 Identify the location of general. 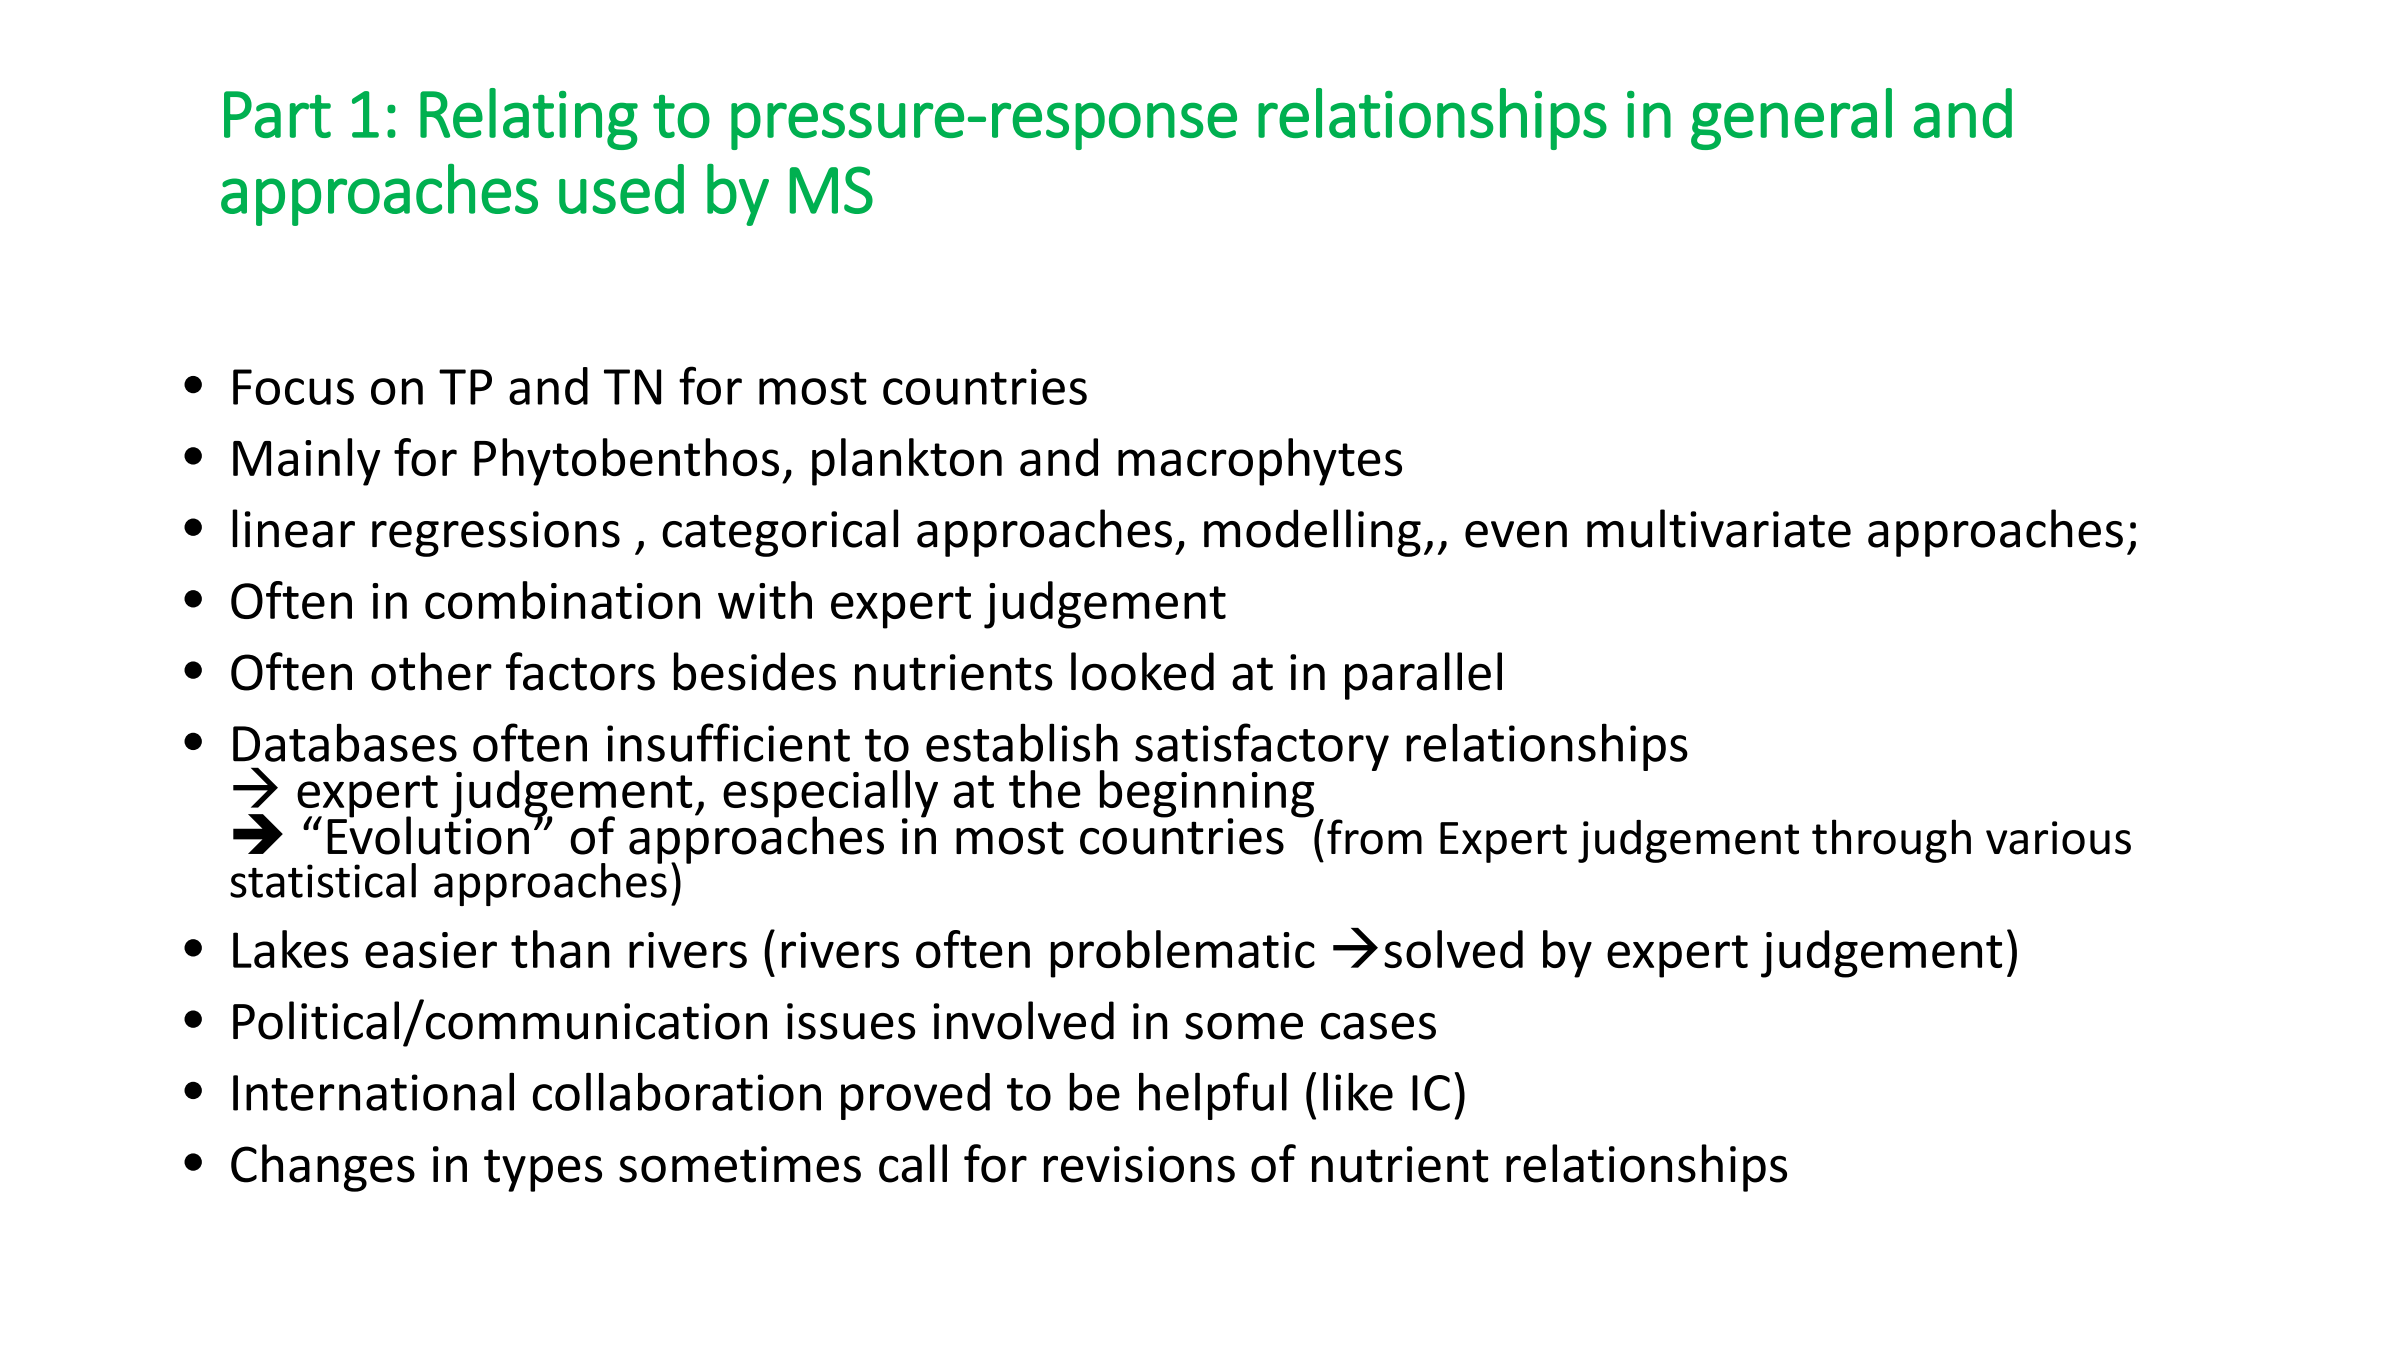
(1791, 119).
